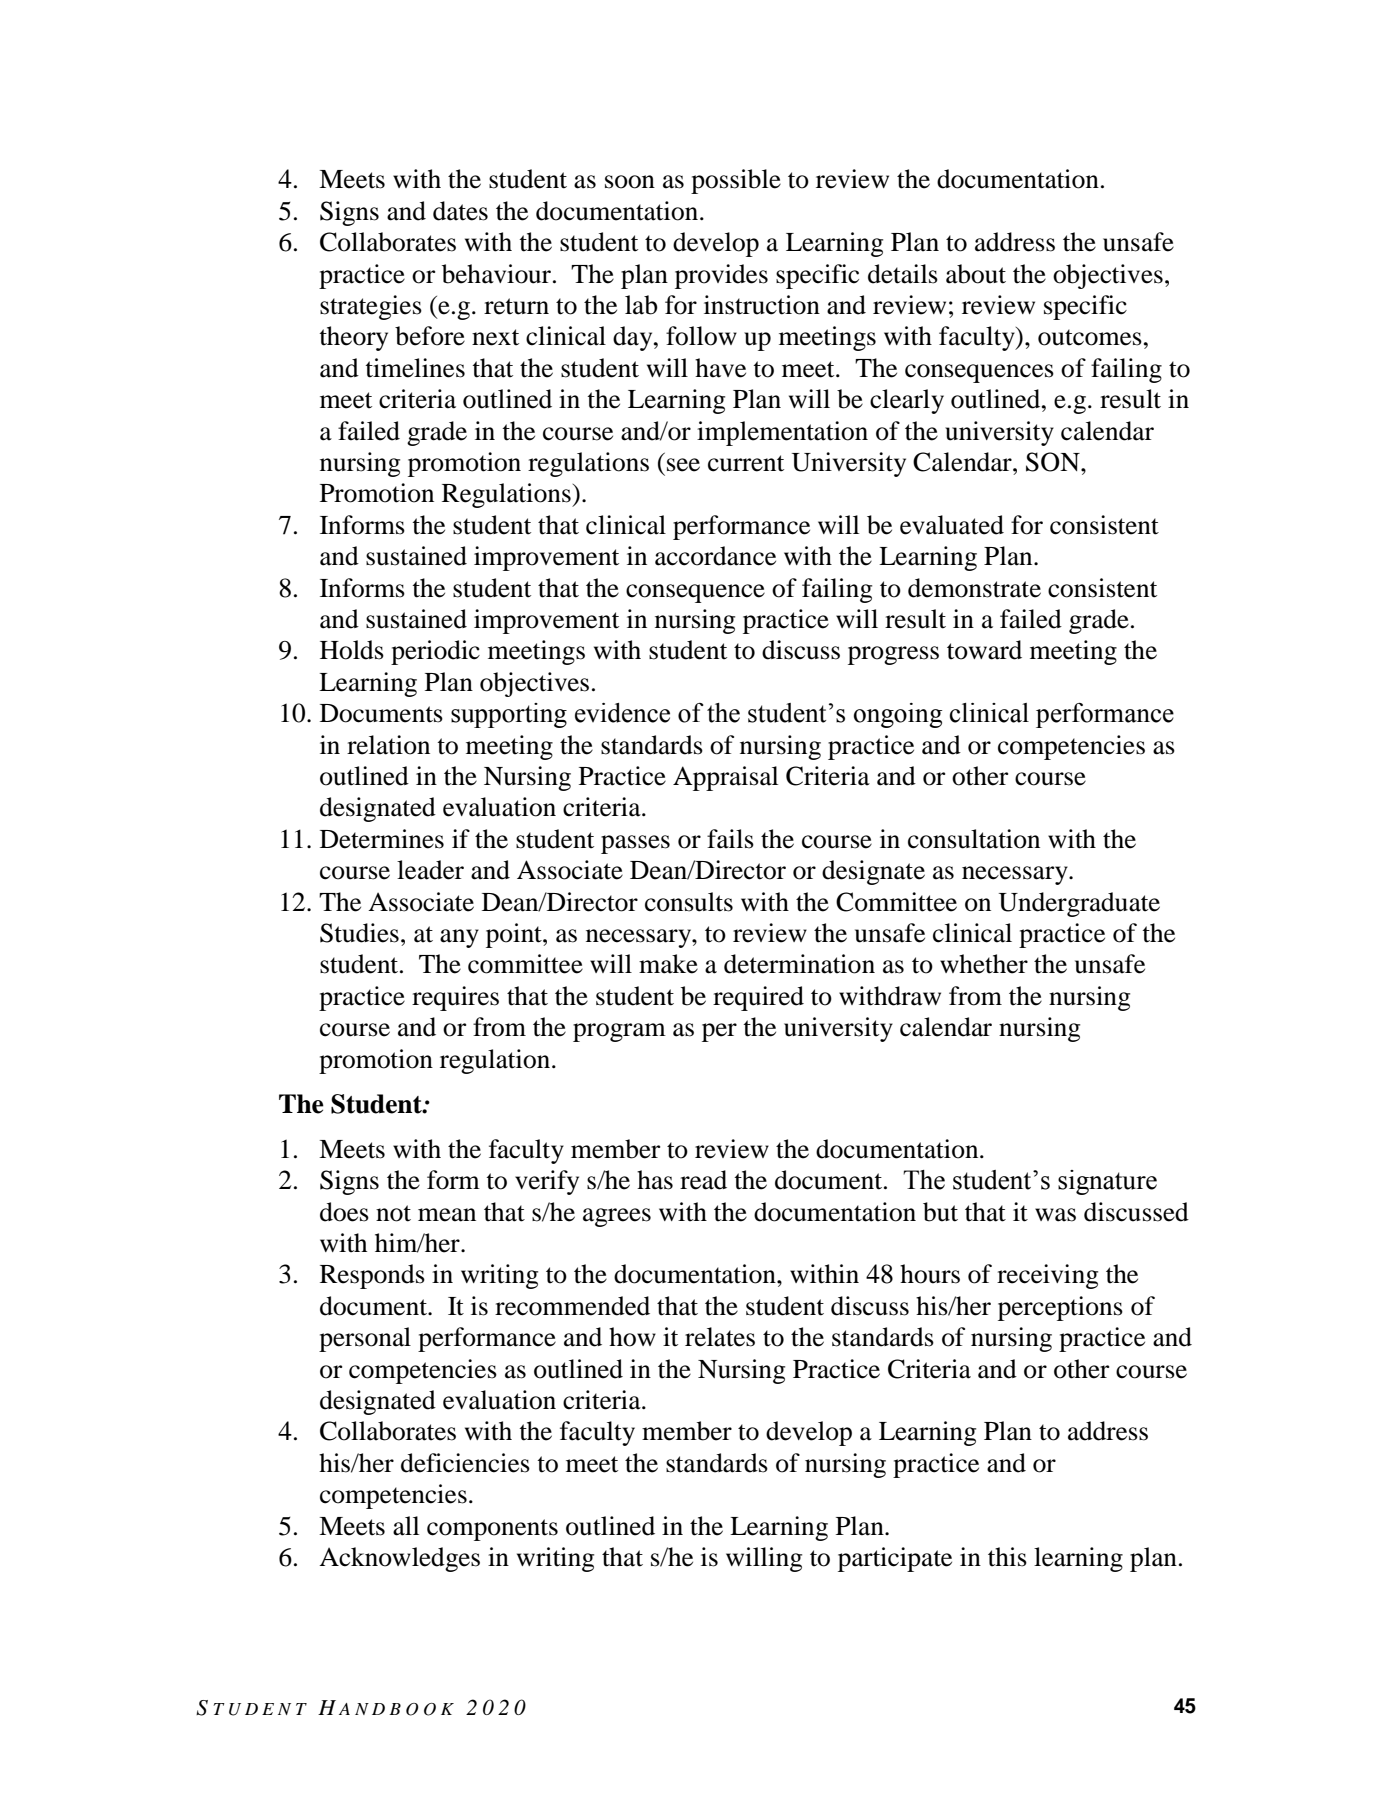 This screenshot has height=1802, width=1392. What do you see at coordinates (895, 1559) in the screenshot?
I see `participate` at bounding box center [895, 1559].
